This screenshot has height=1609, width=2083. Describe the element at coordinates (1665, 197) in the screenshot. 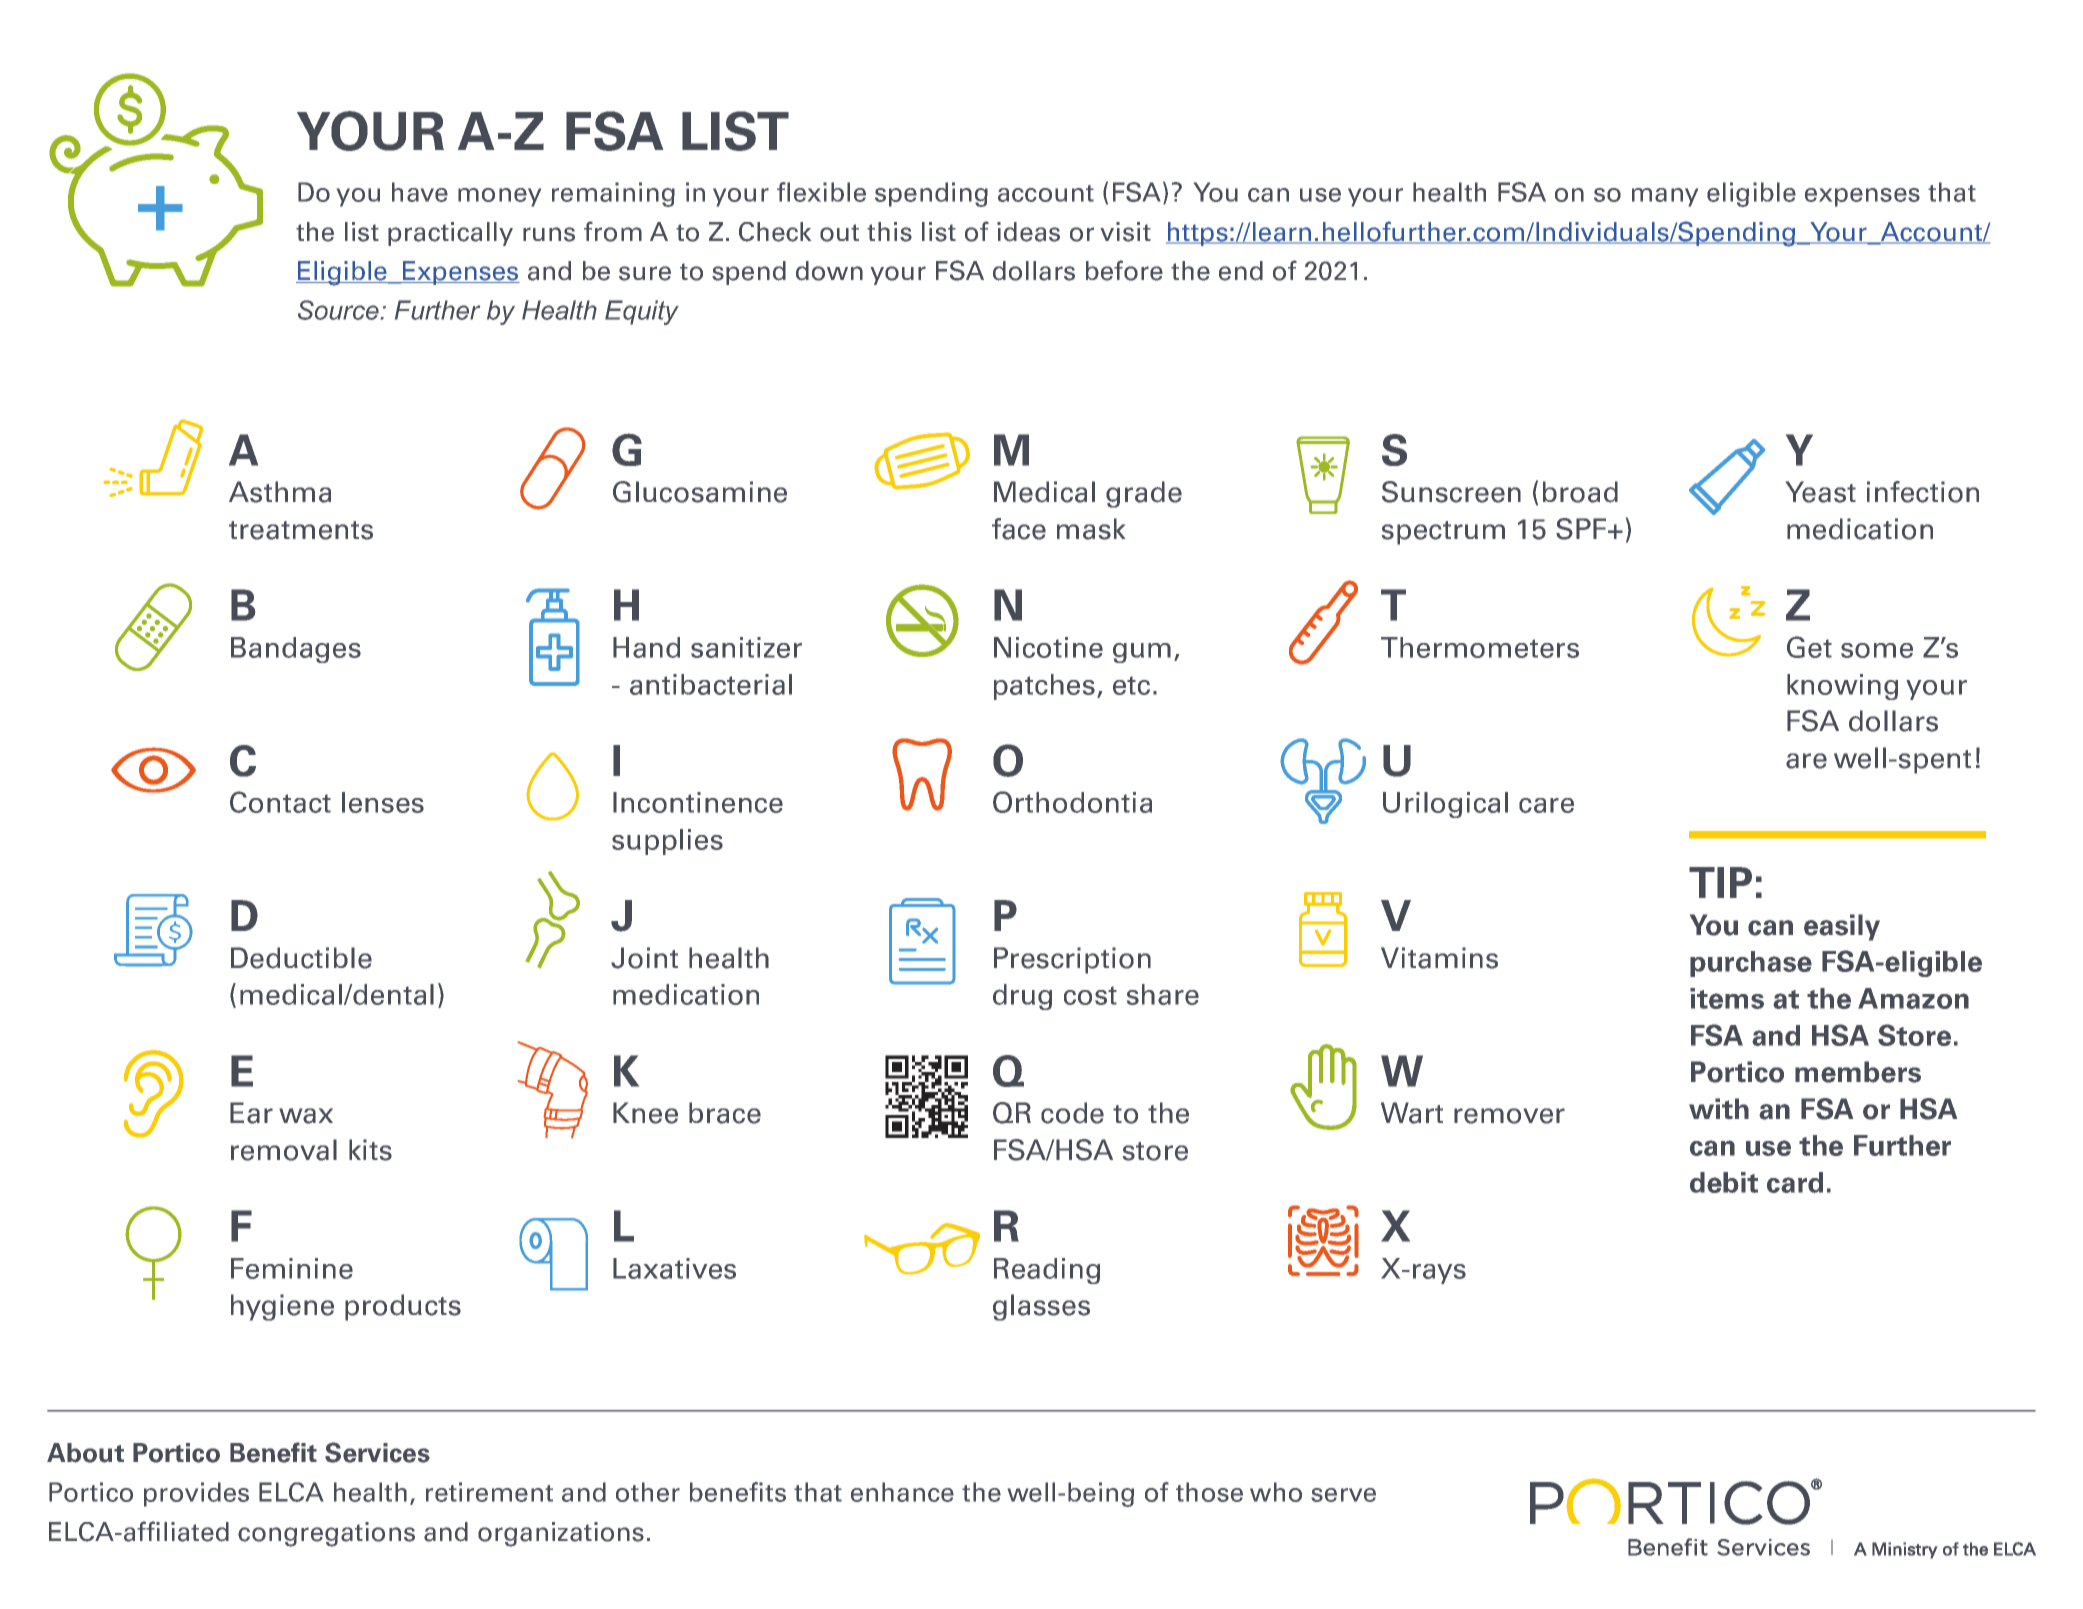

I see `many` at that location.
